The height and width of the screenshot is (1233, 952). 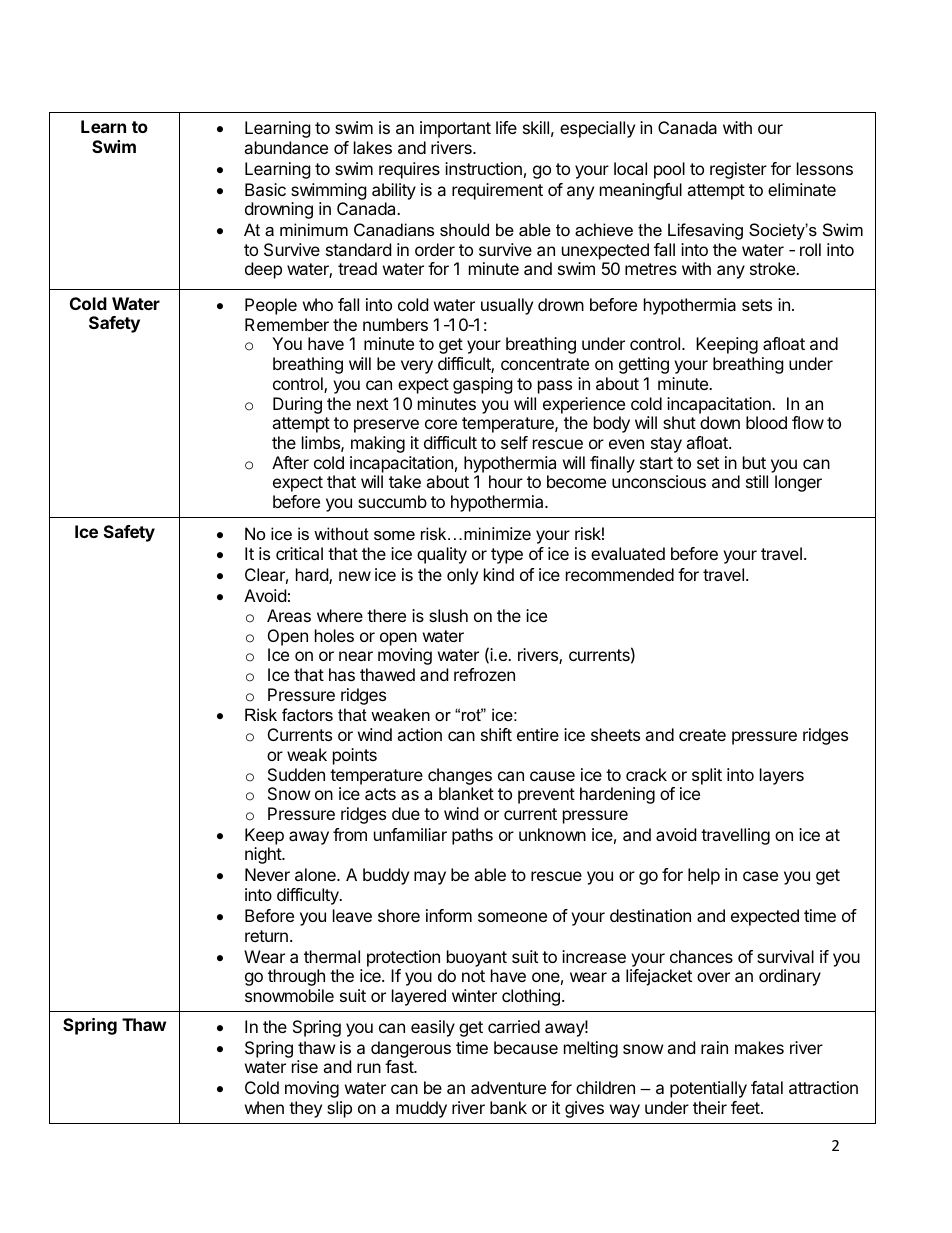 What do you see at coordinates (305, 1066) in the screenshot?
I see `rise` at bounding box center [305, 1066].
